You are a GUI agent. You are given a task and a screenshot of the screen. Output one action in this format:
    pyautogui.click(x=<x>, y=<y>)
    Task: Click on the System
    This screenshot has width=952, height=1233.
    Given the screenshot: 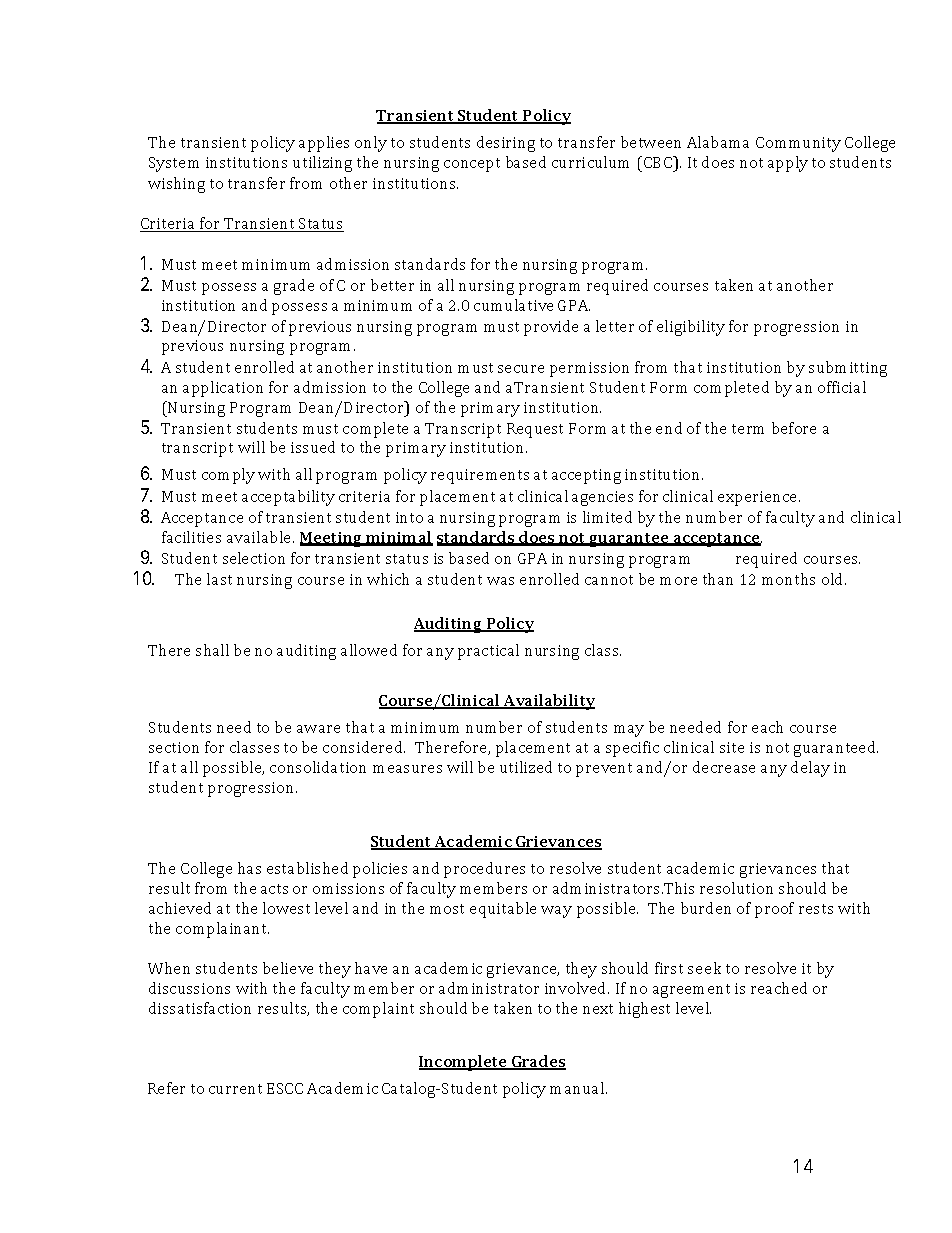 What is the action you would take?
    pyautogui.click(x=174, y=164)
